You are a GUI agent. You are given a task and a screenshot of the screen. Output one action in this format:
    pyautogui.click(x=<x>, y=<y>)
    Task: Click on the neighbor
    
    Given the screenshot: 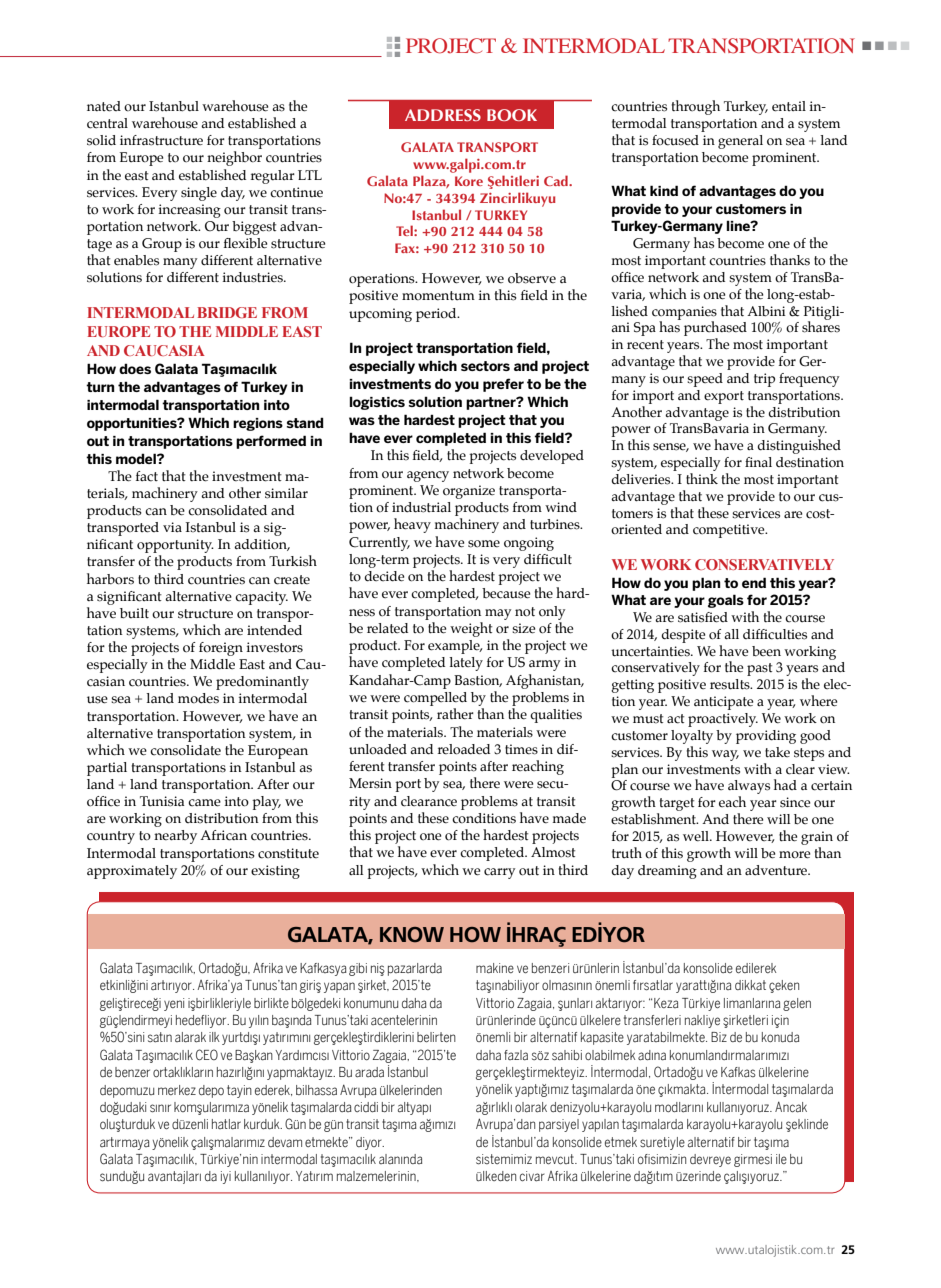 What is the action you would take?
    pyautogui.click(x=234, y=158)
